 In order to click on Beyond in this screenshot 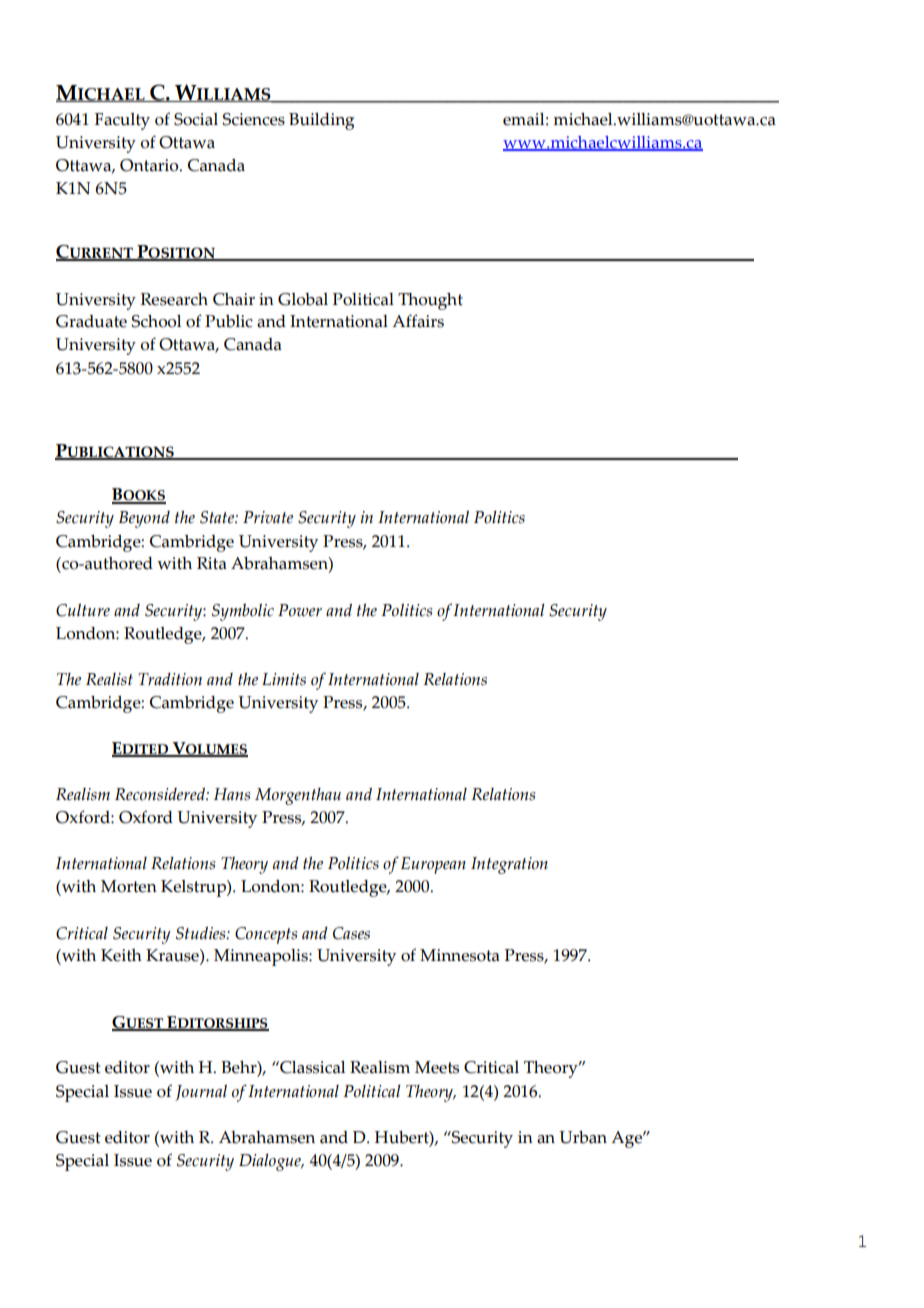, I will do `click(144, 519)`.
